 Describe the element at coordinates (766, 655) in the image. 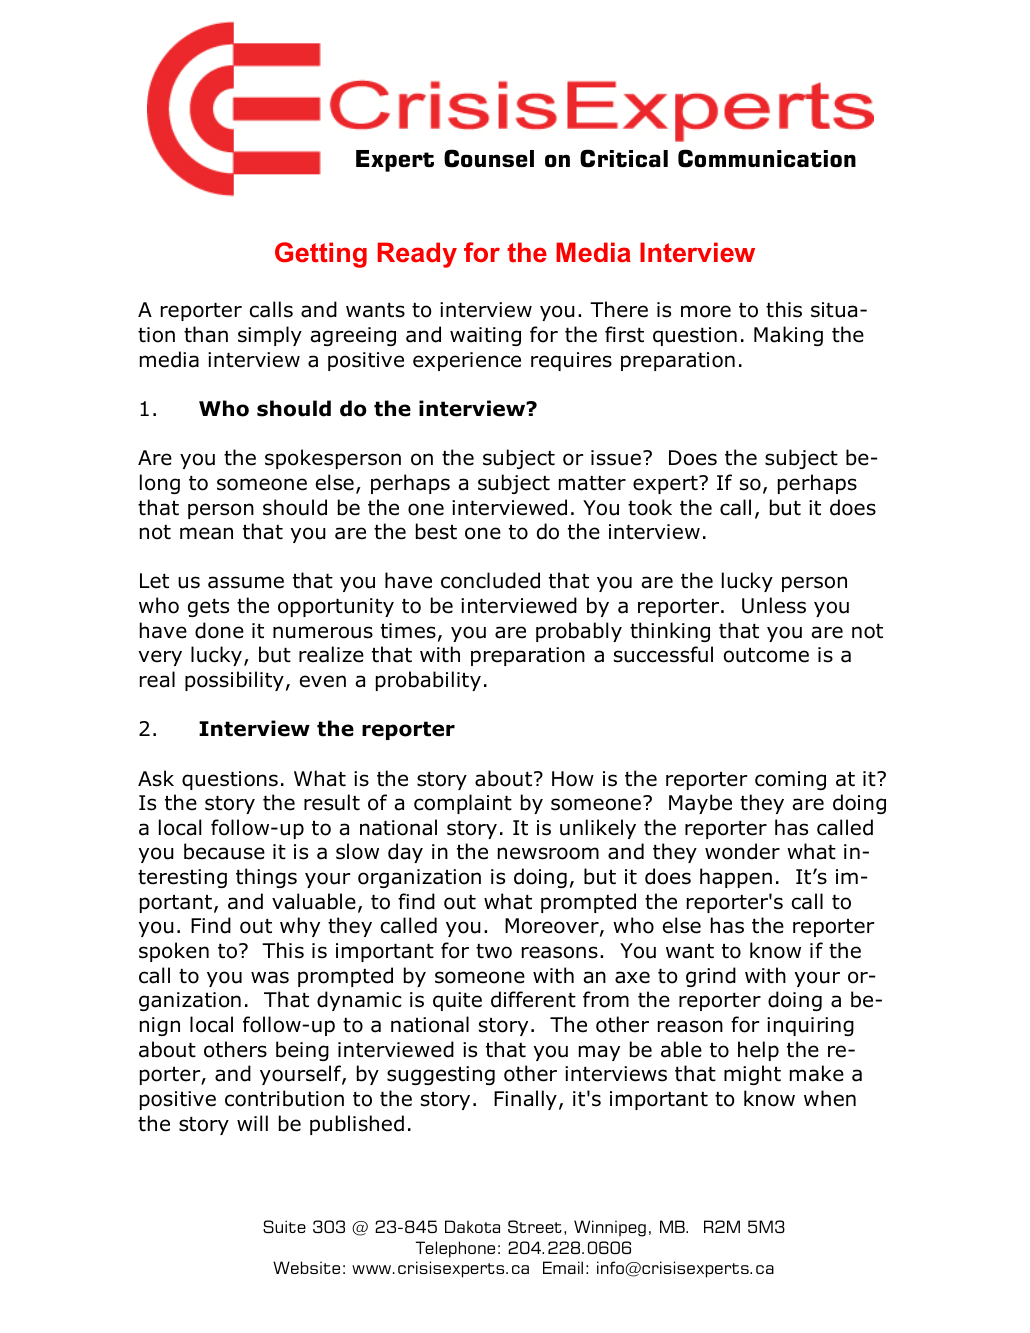

I see `outcome` at that location.
